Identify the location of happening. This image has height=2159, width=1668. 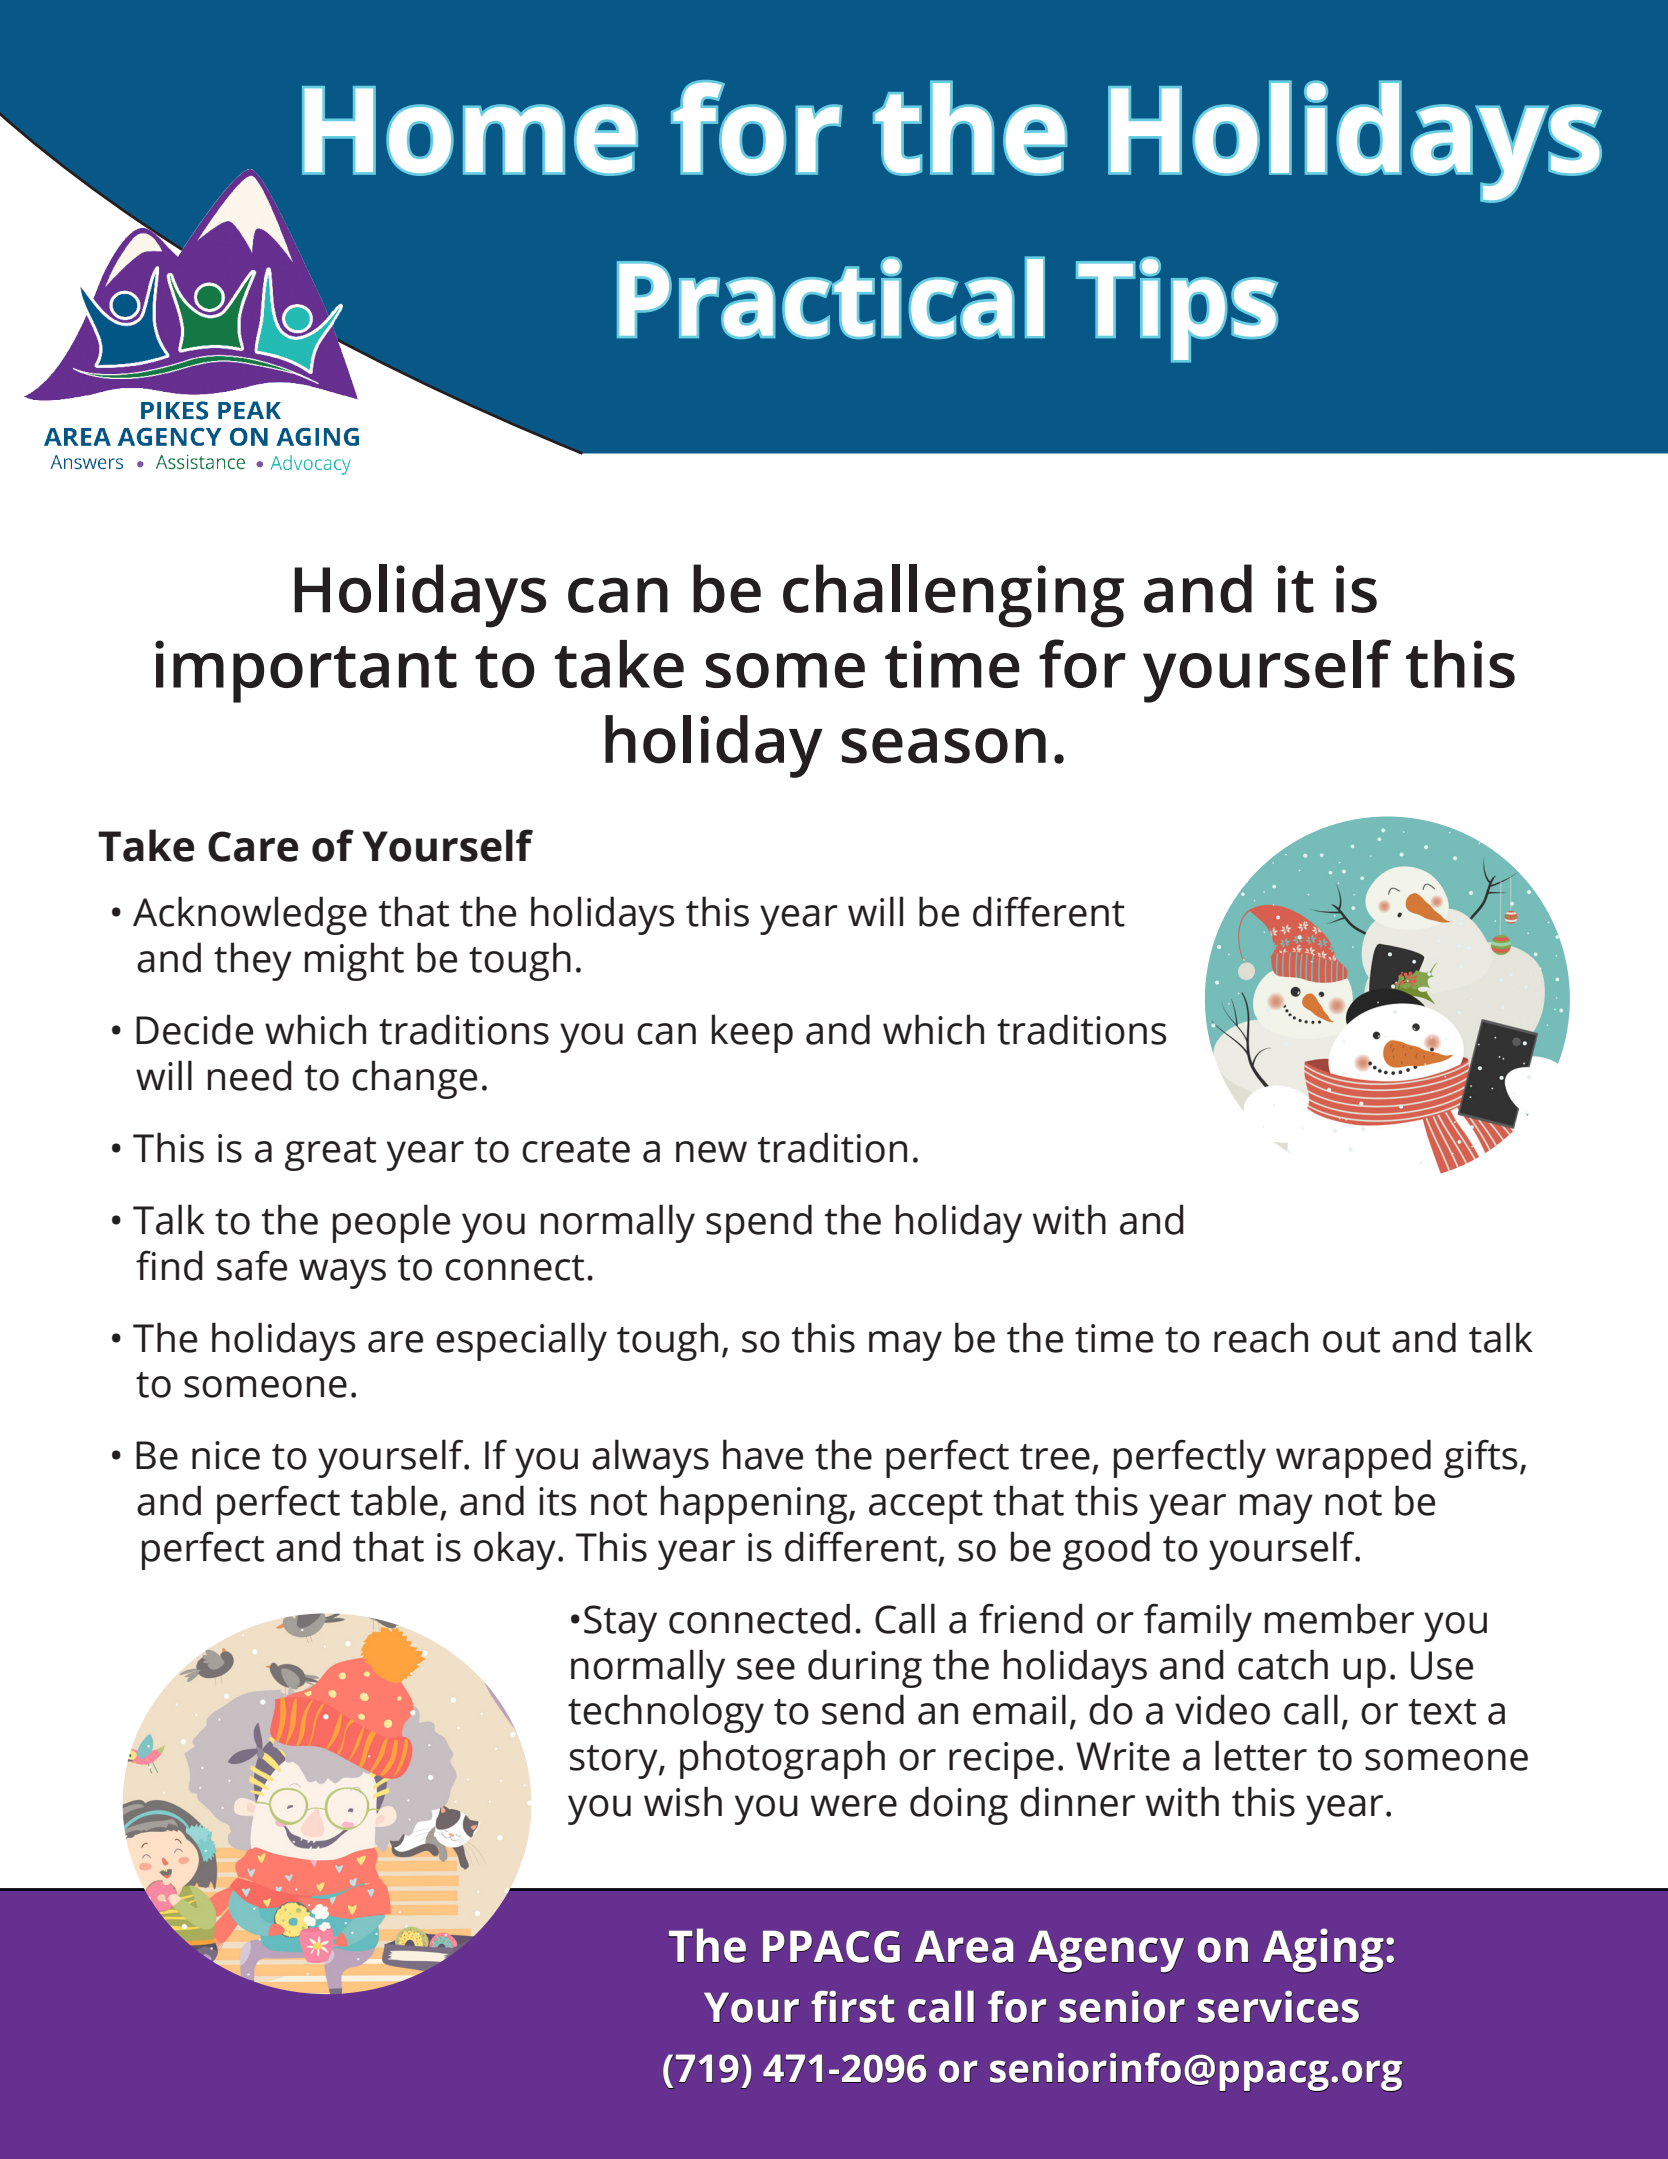
(755, 1504).
